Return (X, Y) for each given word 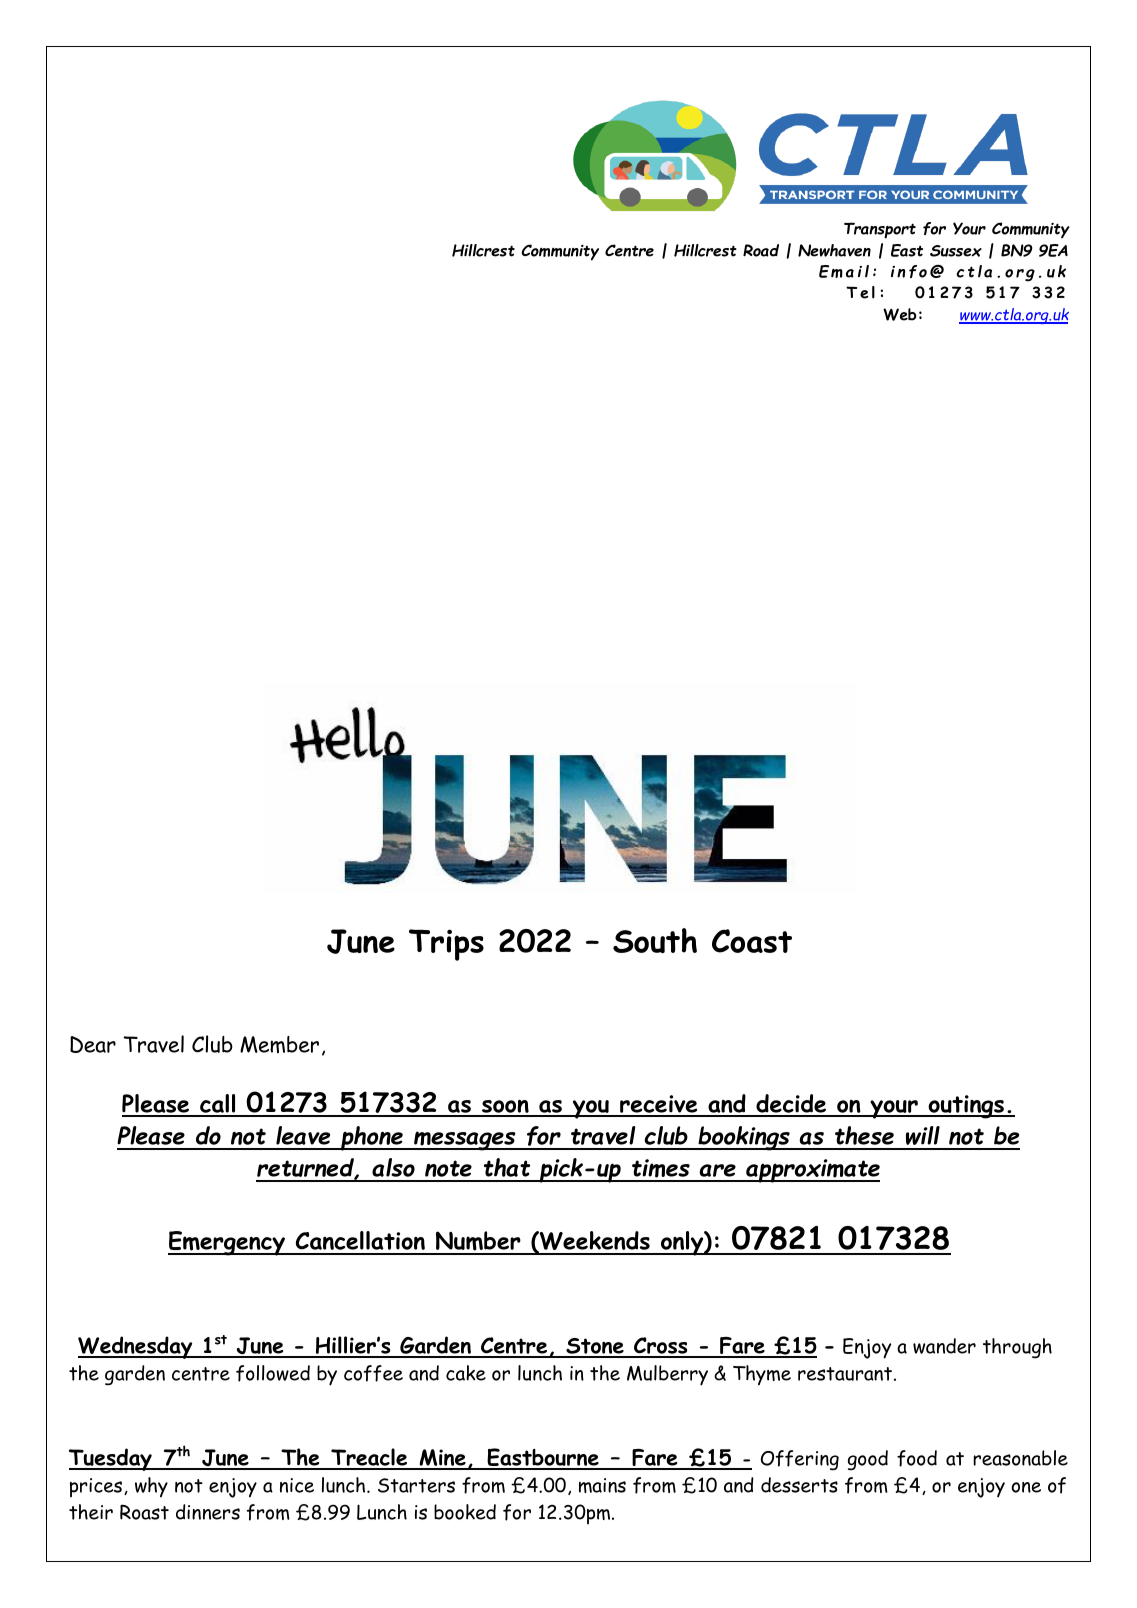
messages (465, 1141)
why (151, 1487)
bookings (744, 1138)
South (655, 940)
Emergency (228, 1243)
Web (900, 314)
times (661, 1170)
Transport (880, 230)
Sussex (956, 251)
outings (966, 1107)
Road (761, 250)
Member (279, 1044)
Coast (752, 941)
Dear (93, 1044)
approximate (812, 1171)
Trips (446, 945)
